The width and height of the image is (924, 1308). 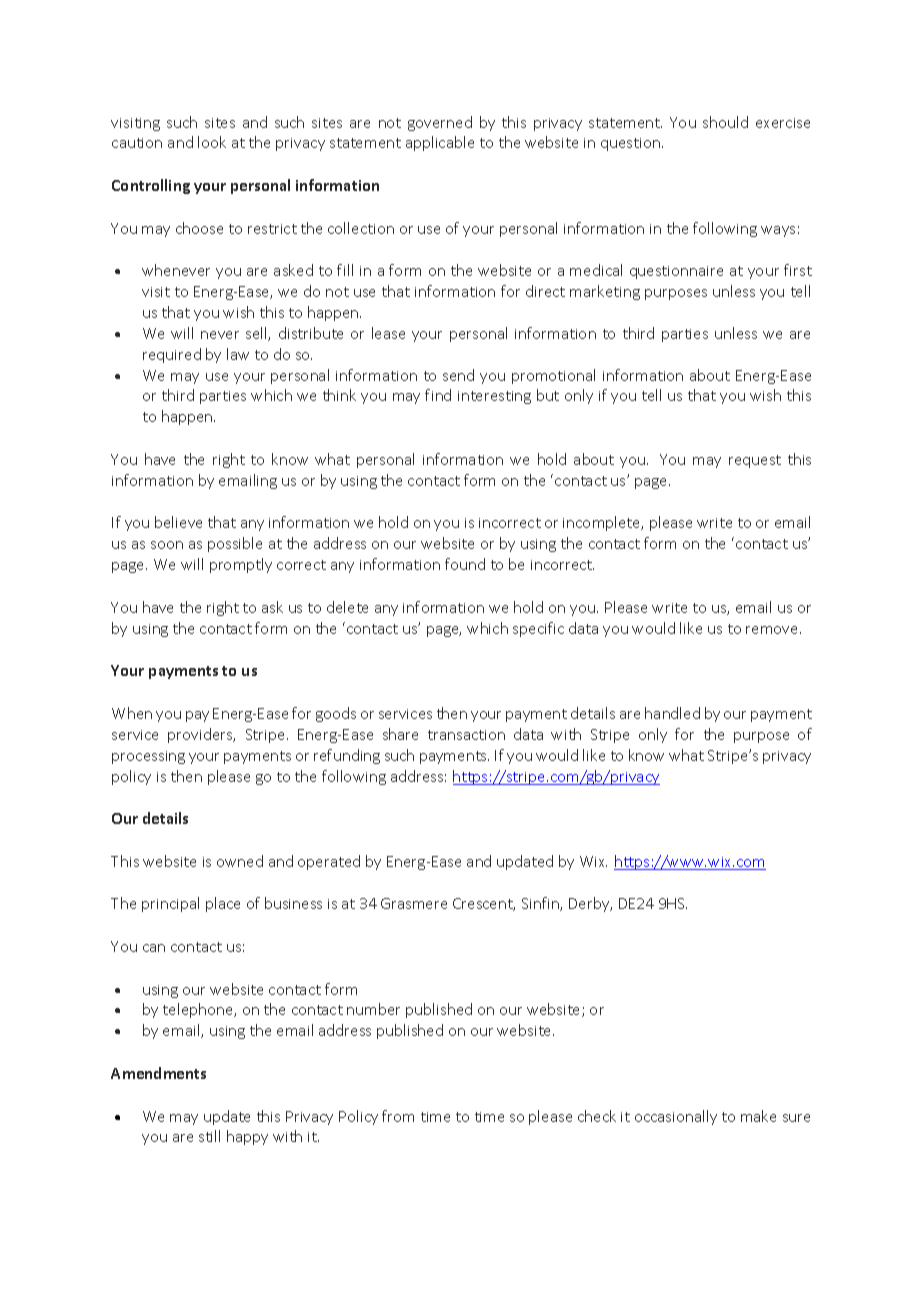 What do you see at coordinates (201, 735) in the image?
I see `providers` at bounding box center [201, 735].
